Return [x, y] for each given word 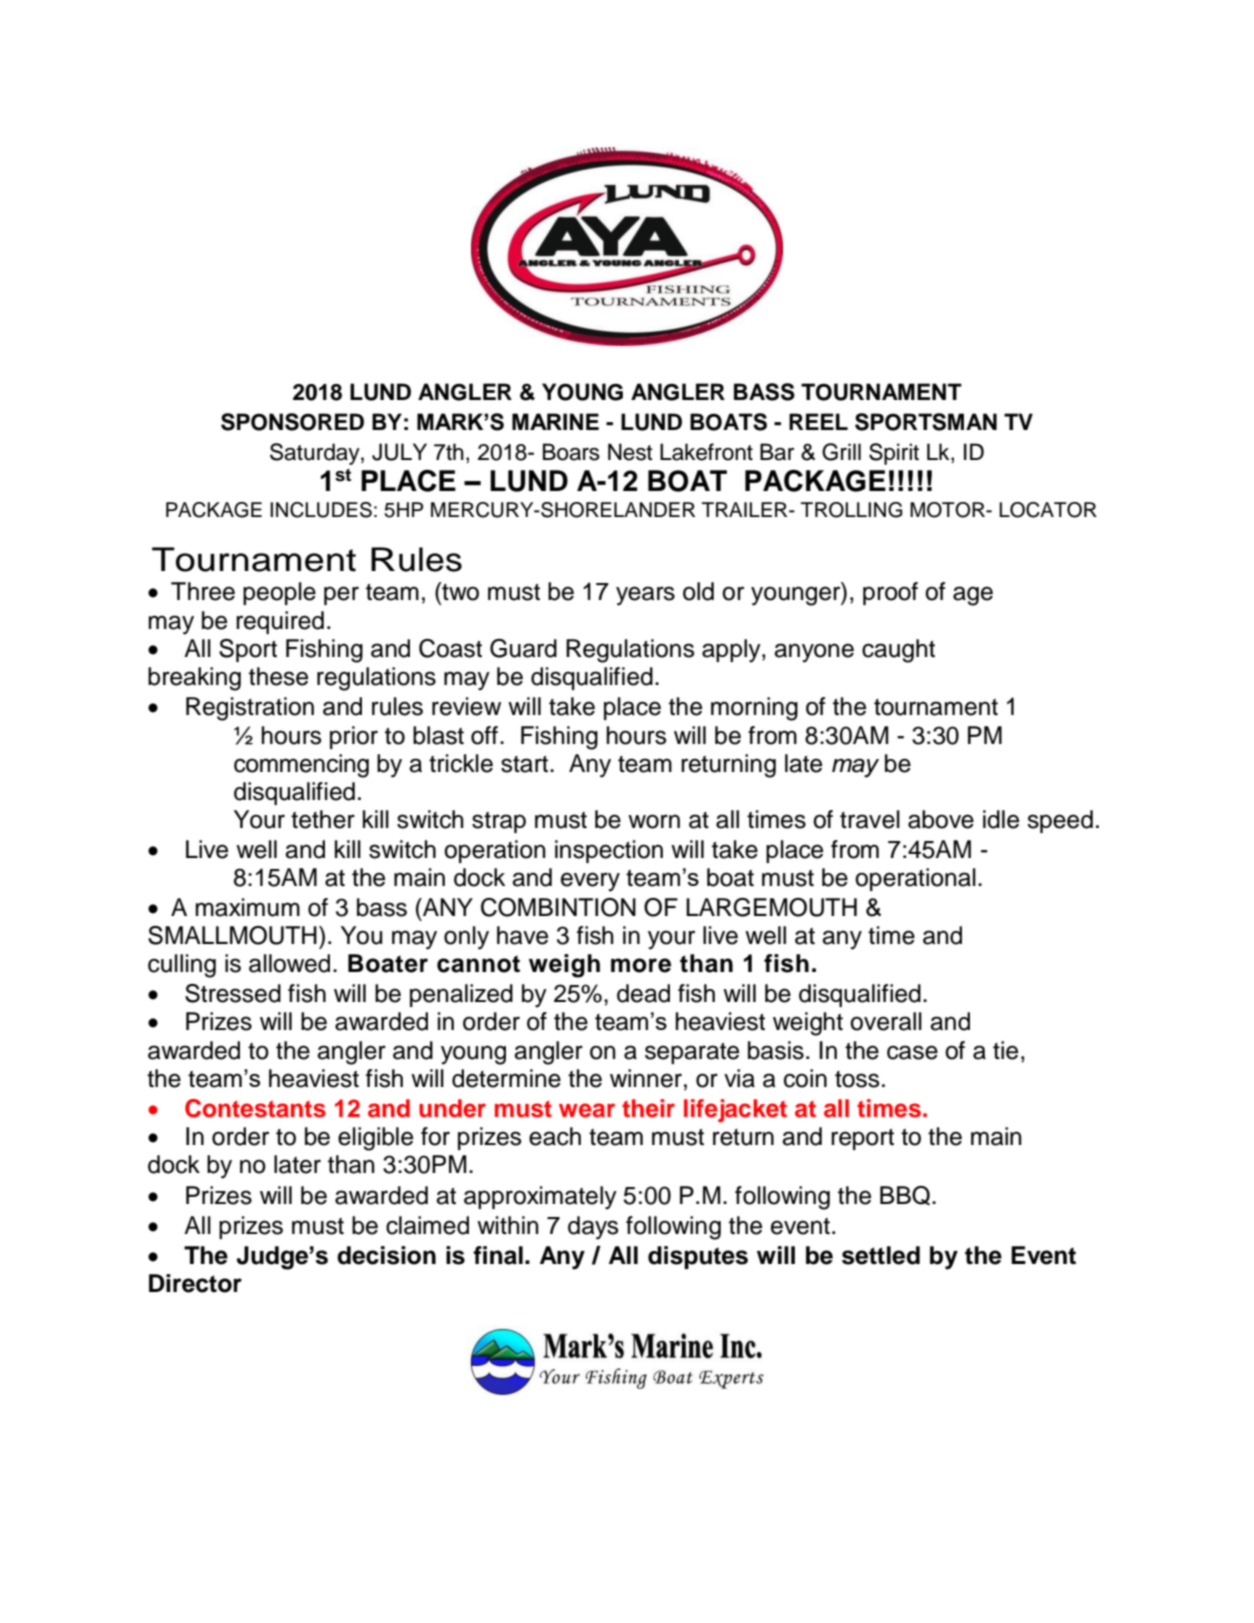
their [648, 1108]
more [641, 965]
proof [890, 593]
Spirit [894, 454]
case [912, 1052]
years [645, 596]
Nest [630, 452]
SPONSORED [292, 422]
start [526, 764]
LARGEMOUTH [771, 907]
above [941, 819]
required [280, 622]
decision [386, 1255]
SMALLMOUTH [232, 935]
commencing [301, 766]
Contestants [255, 1108]
